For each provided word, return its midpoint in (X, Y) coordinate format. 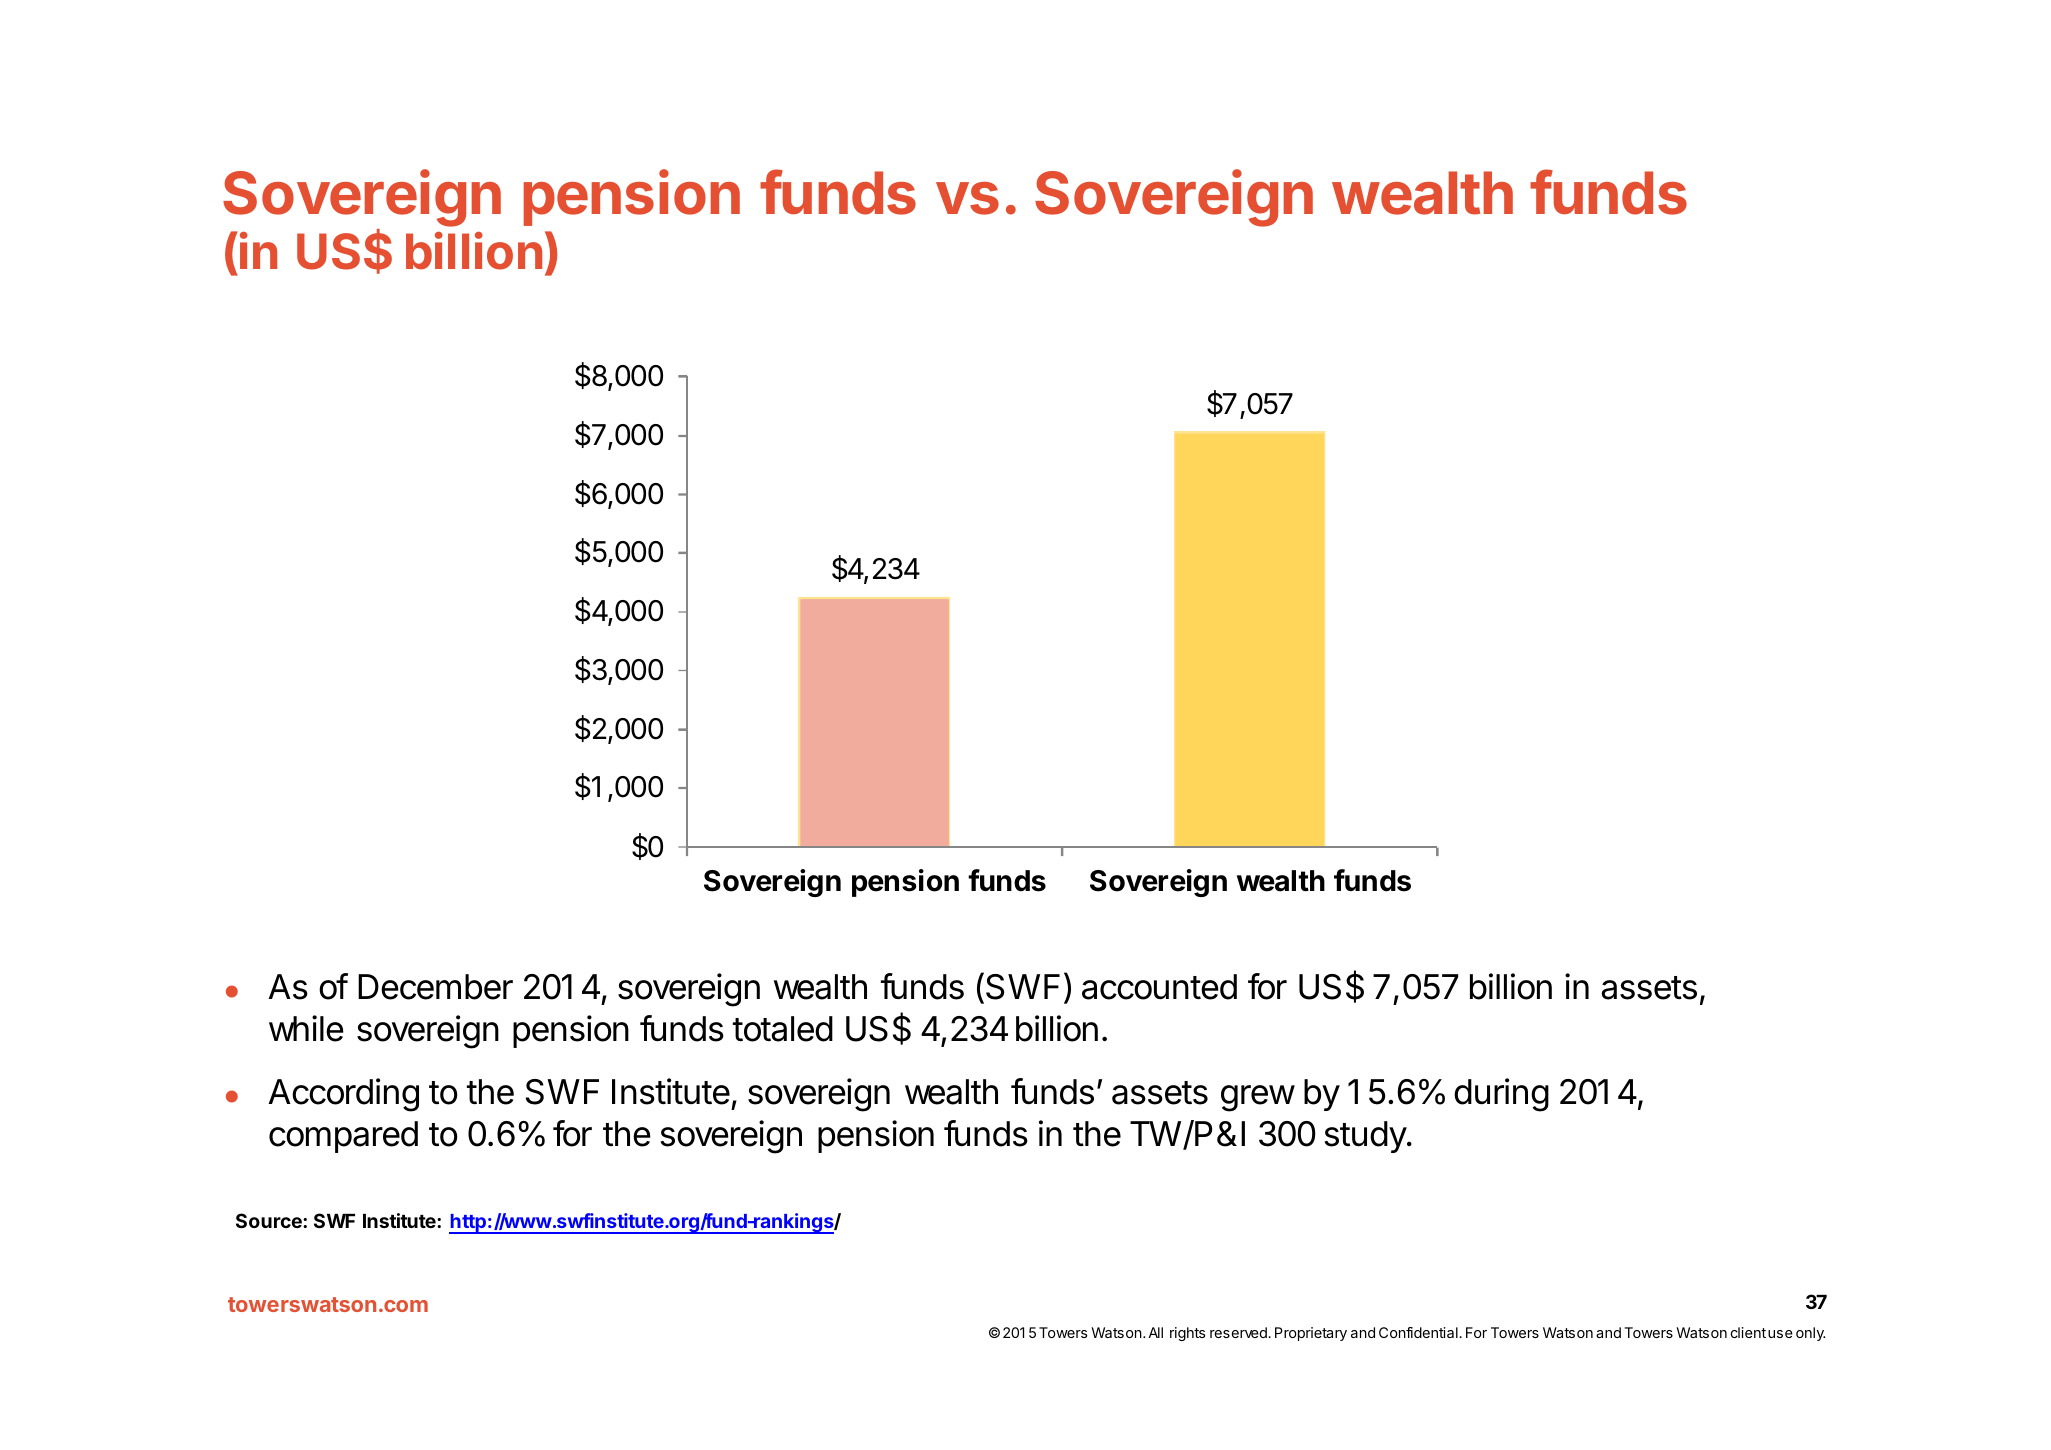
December (435, 987)
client (1748, 1332)
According (343, 1095)
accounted (1159, 987)
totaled (783, 1029)
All (1155, 1332)
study (1366, 1137)
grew (1258, 1098)
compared (343, 1137)
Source (270, 1220)
